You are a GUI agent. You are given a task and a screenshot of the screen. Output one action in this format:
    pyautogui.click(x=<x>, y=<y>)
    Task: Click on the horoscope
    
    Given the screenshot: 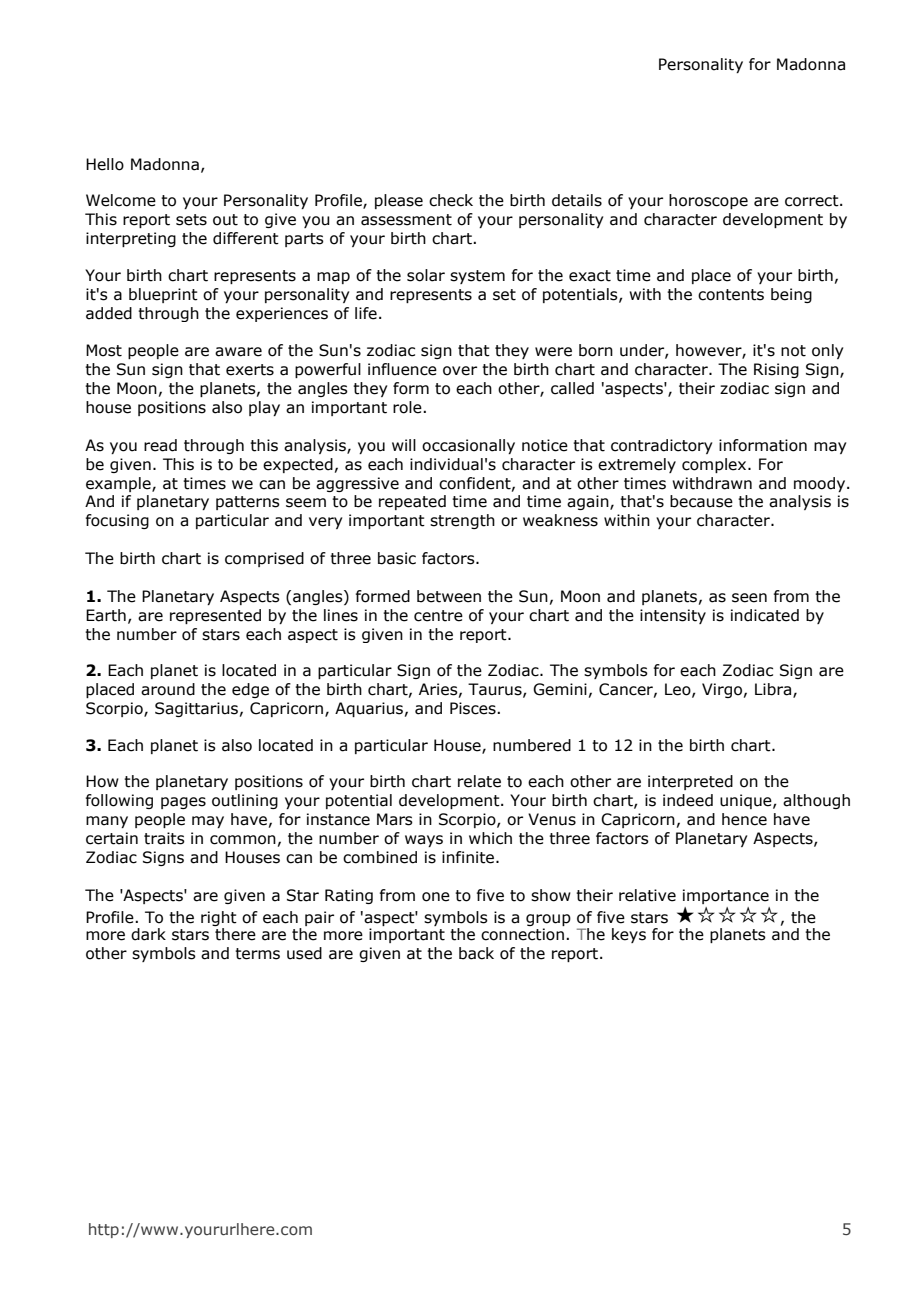 What is the action you would take?
    pyautogui.click(x=708, y=201)
